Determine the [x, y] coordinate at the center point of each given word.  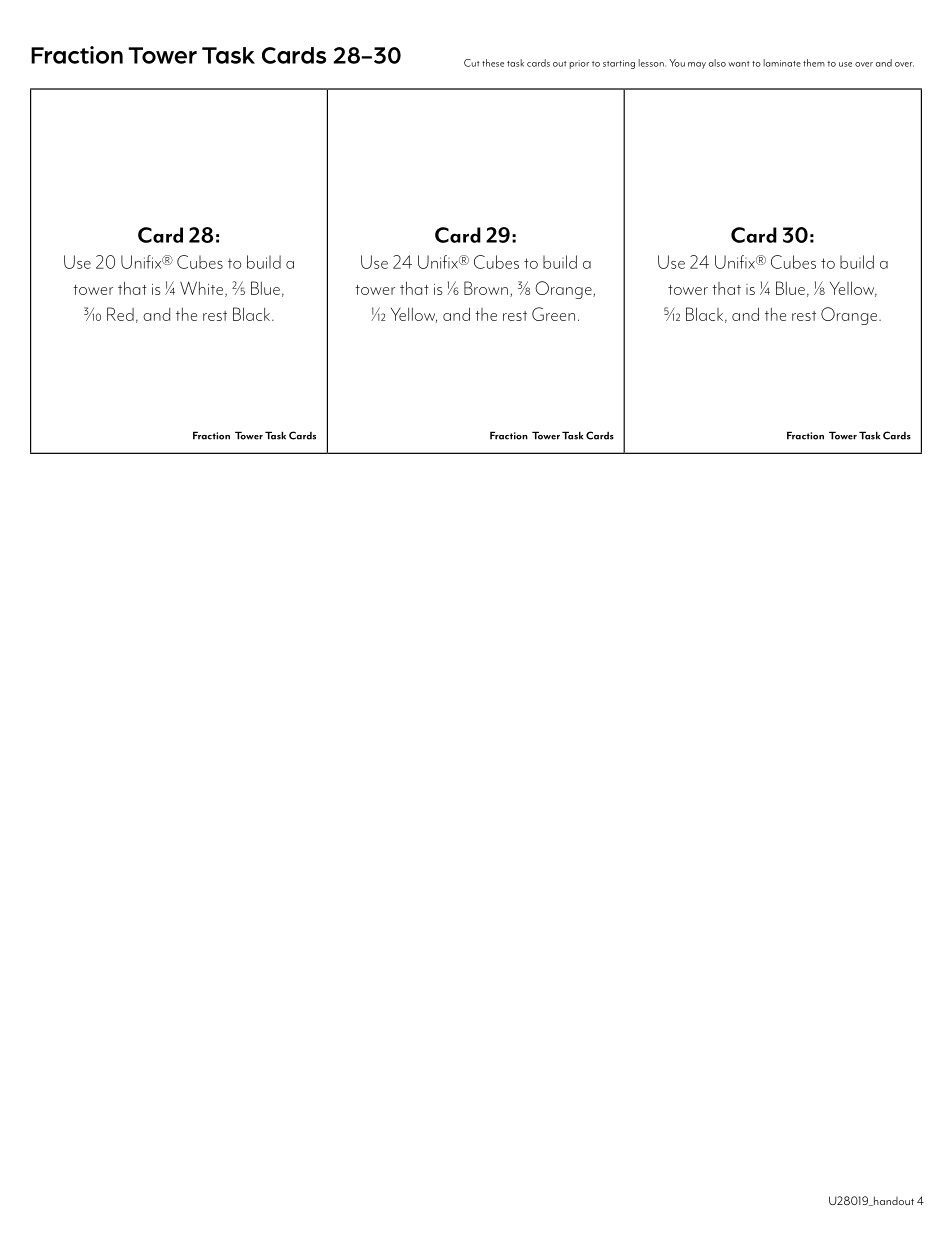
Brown [486, 288]
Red [120, 314]
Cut [471, 63]
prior [579, 64]
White [201, 288]
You [677, 63]
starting [619, 64]
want [738, 64]
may [697, 65]
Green [553, 314]
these [493, 63]
